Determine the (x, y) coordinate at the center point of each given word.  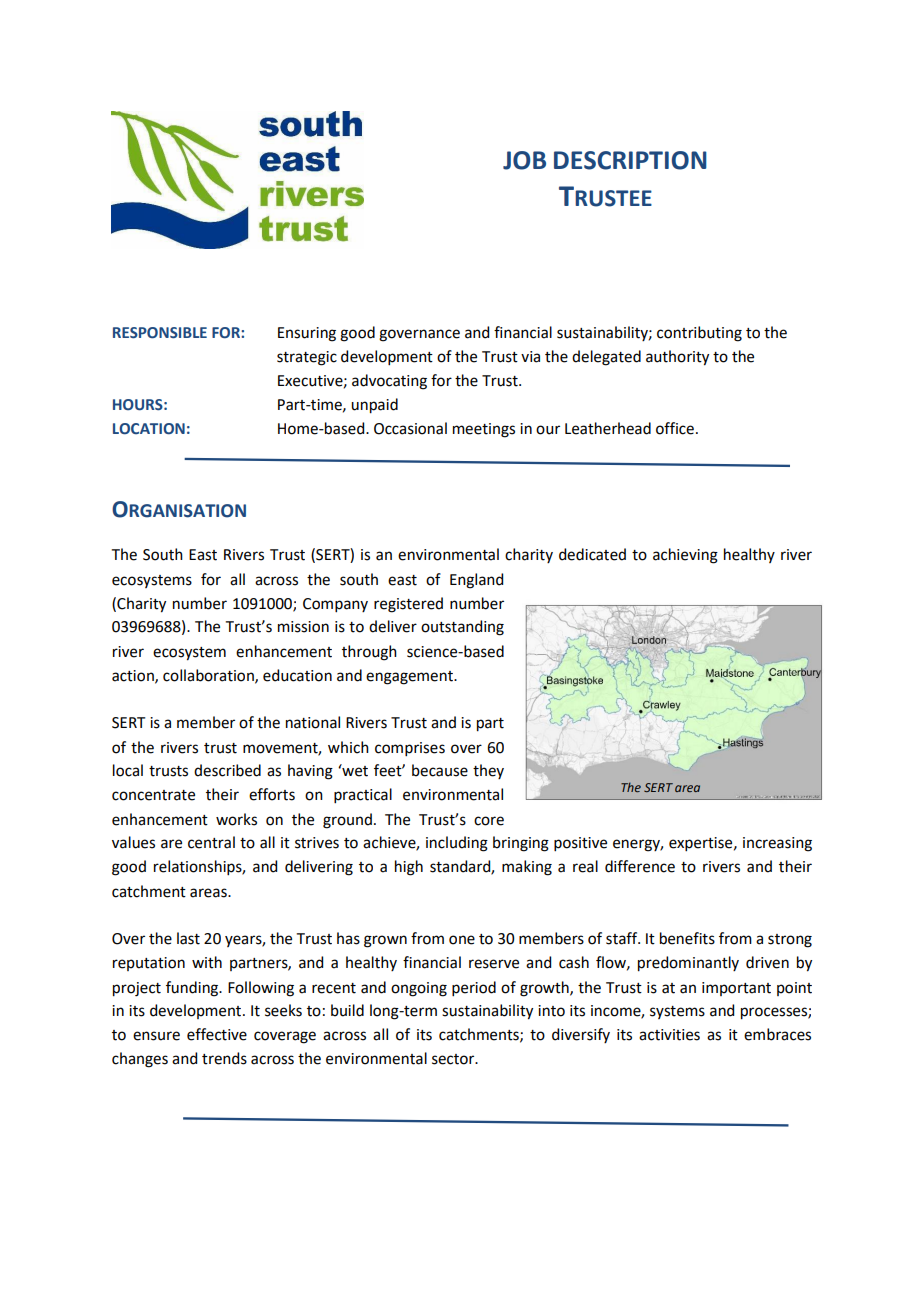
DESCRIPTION (630, 160)
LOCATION (149, 429)
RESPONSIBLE (160, 333)
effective (217, 1034)
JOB (524, 160)
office (675, 428)
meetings (484, 430)
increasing (777, 844)
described (227, 770)
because (440, 770)
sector (454, 1059)
